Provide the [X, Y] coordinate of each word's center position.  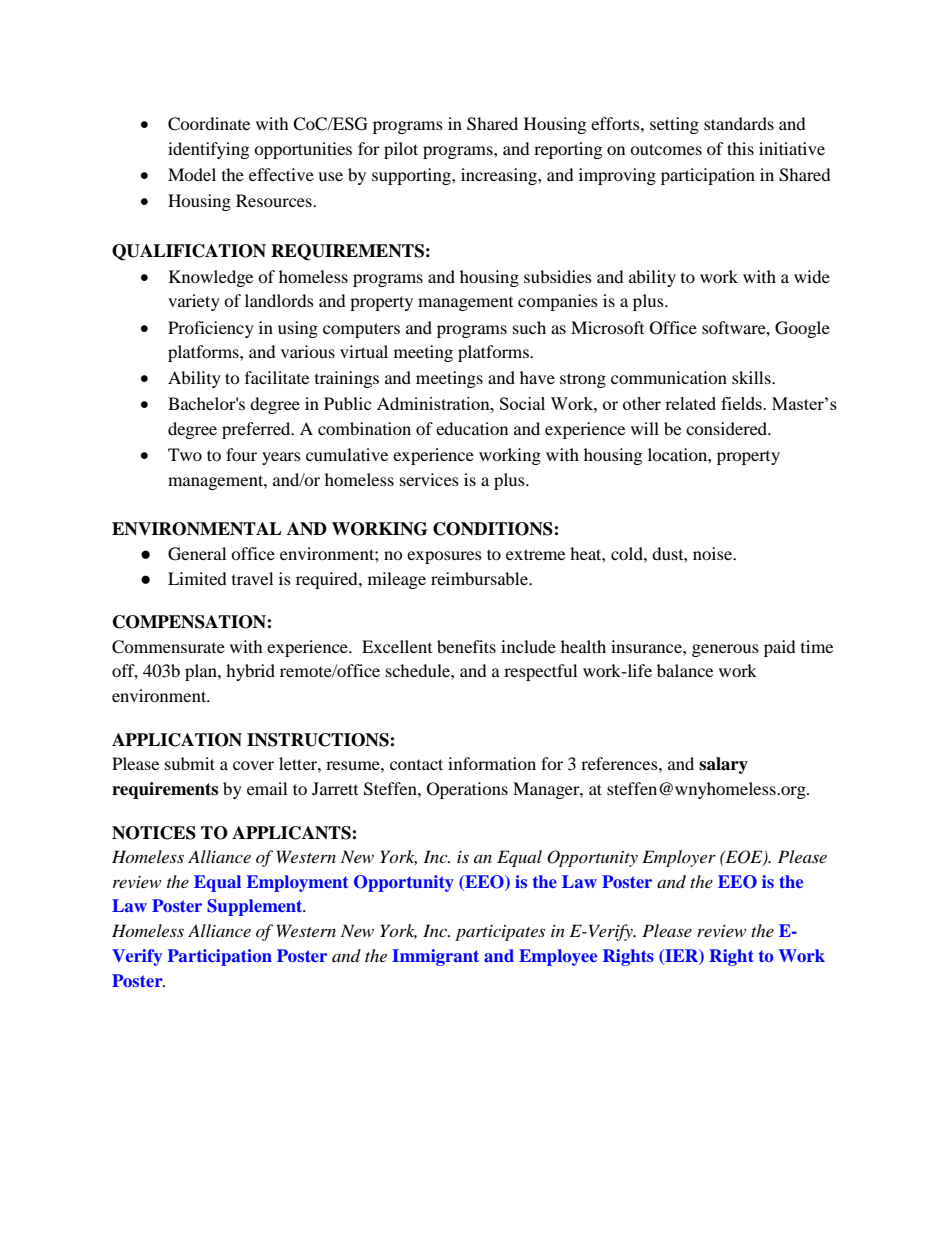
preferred [257, 430]
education [472, 428]
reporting [568, 150]
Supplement [256, 907]
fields [742, 403]
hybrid [250, 672]
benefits [466, 646]
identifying [208, 150]
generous [725, 650]
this [740, 148]
